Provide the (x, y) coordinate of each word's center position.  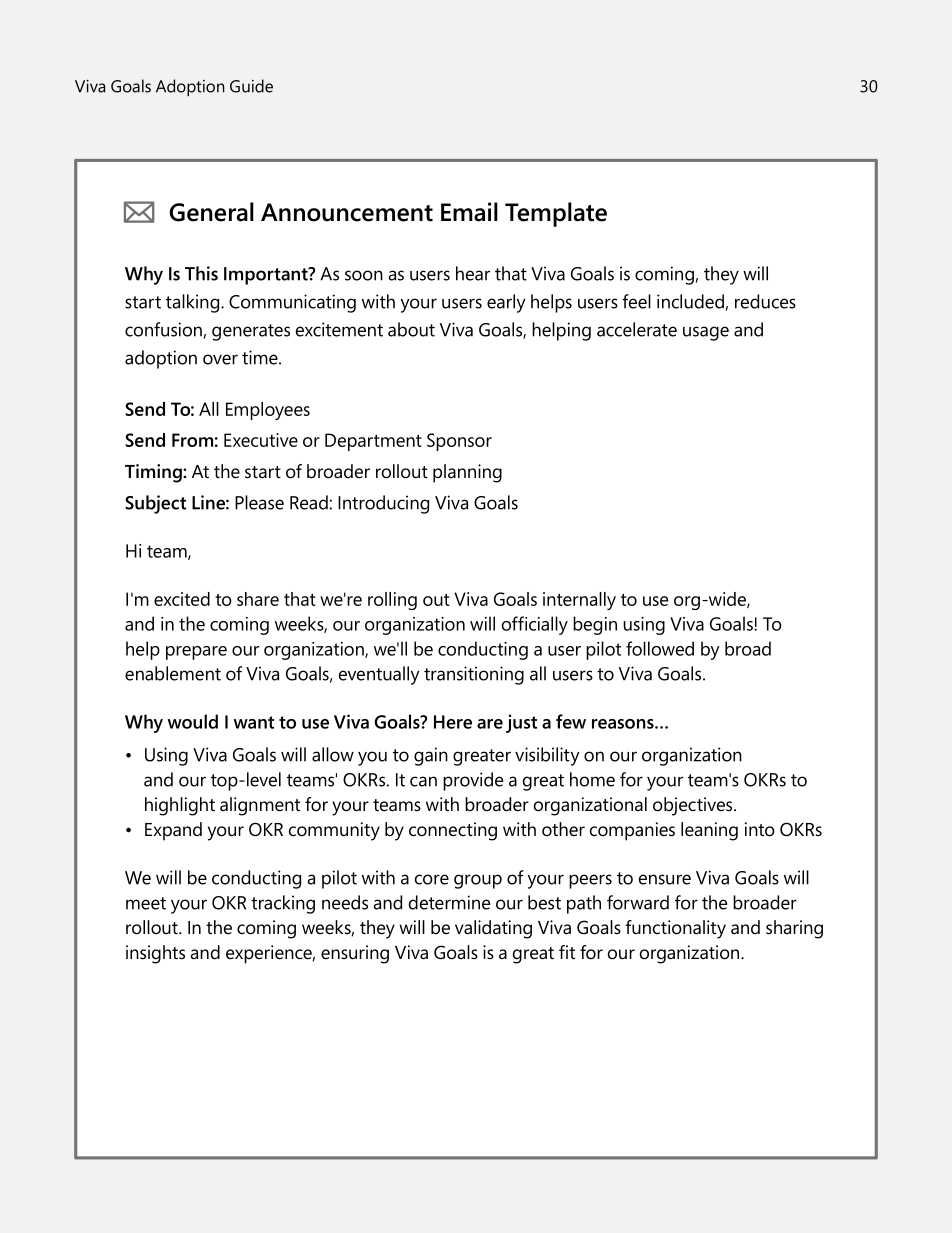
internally (579, 601)
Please (259, 502)
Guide (251, 86)
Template (556, 214)
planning (467, 473)
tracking (283, 904)
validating (493, 929)
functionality (675, 929)
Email (469, 212)
